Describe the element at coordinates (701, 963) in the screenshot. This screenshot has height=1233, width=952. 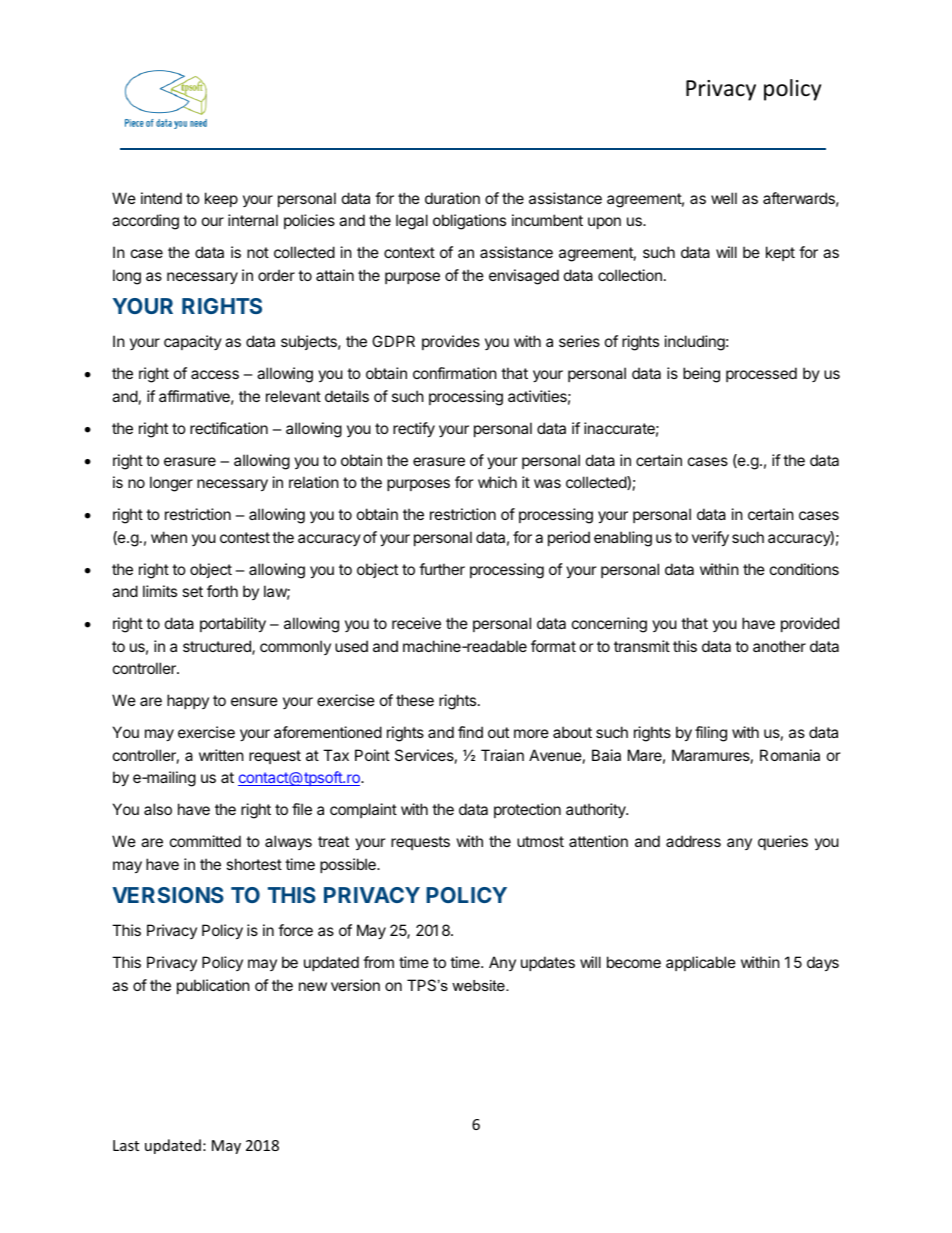
I see `applicable` at that location.
